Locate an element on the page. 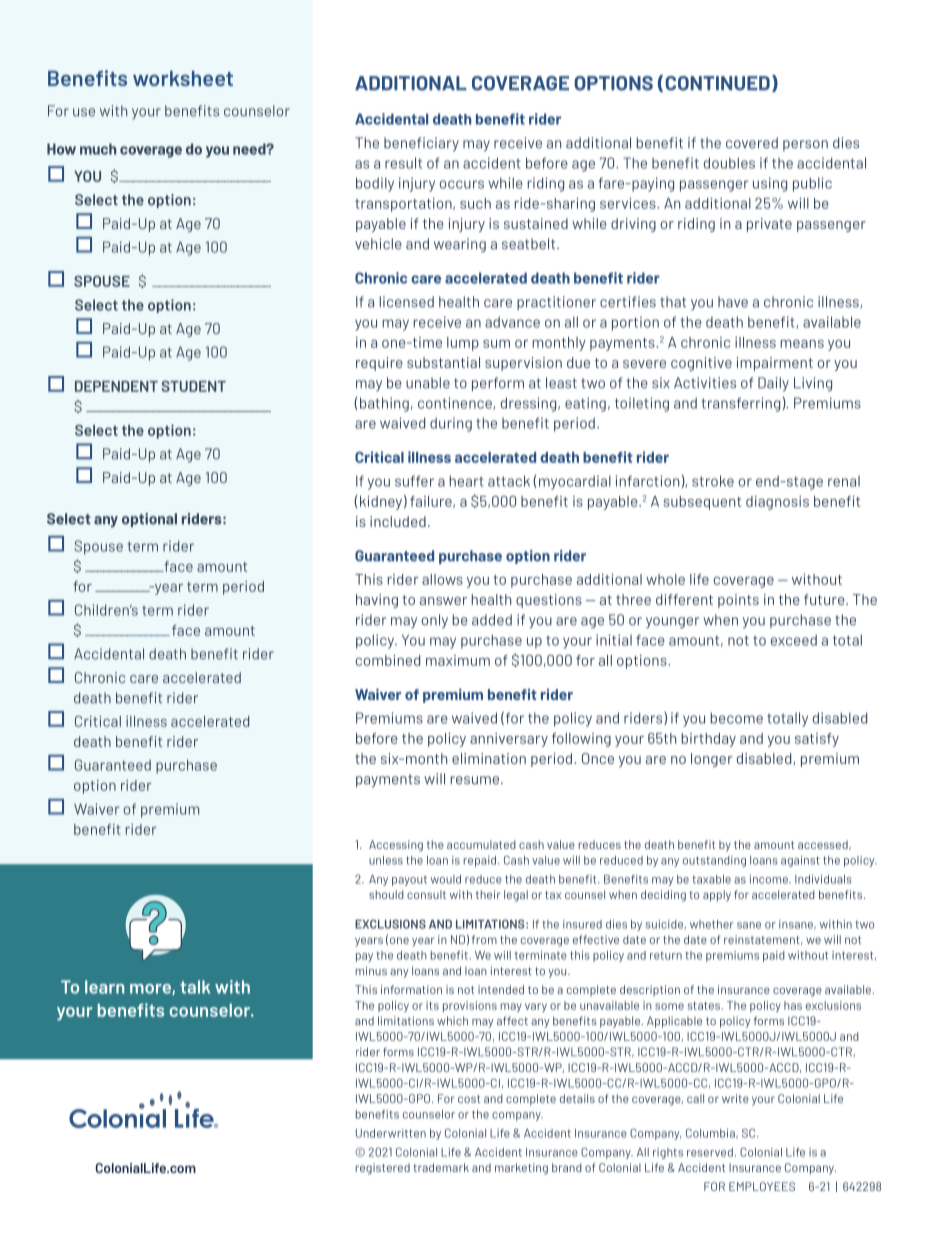 This document has height=1233, width=952. STUDENT is located at coordinates (194, 386).
